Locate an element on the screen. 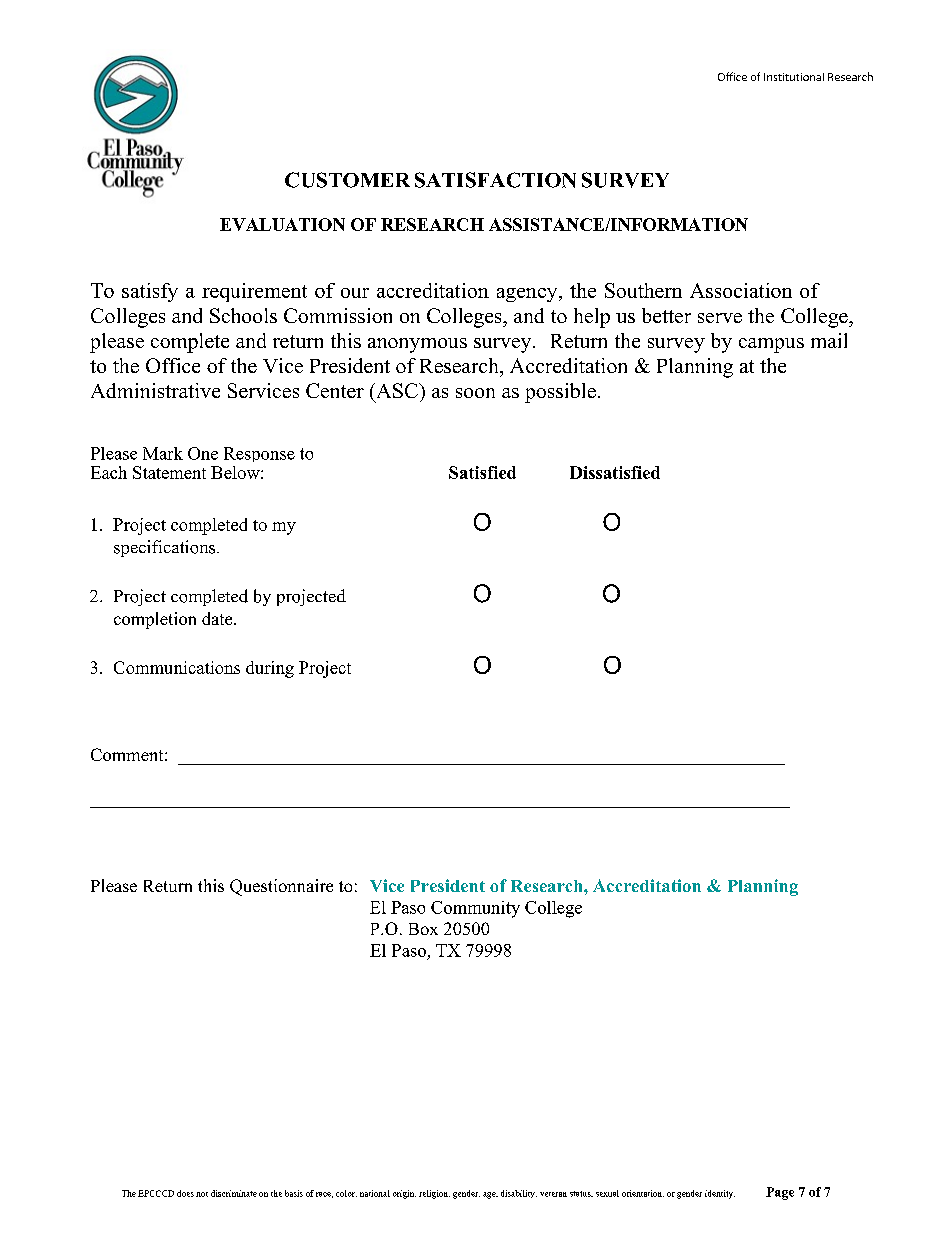 This screenshot has height=1233, width=952. SATISFACTION is located at coordinates (495, 180).
